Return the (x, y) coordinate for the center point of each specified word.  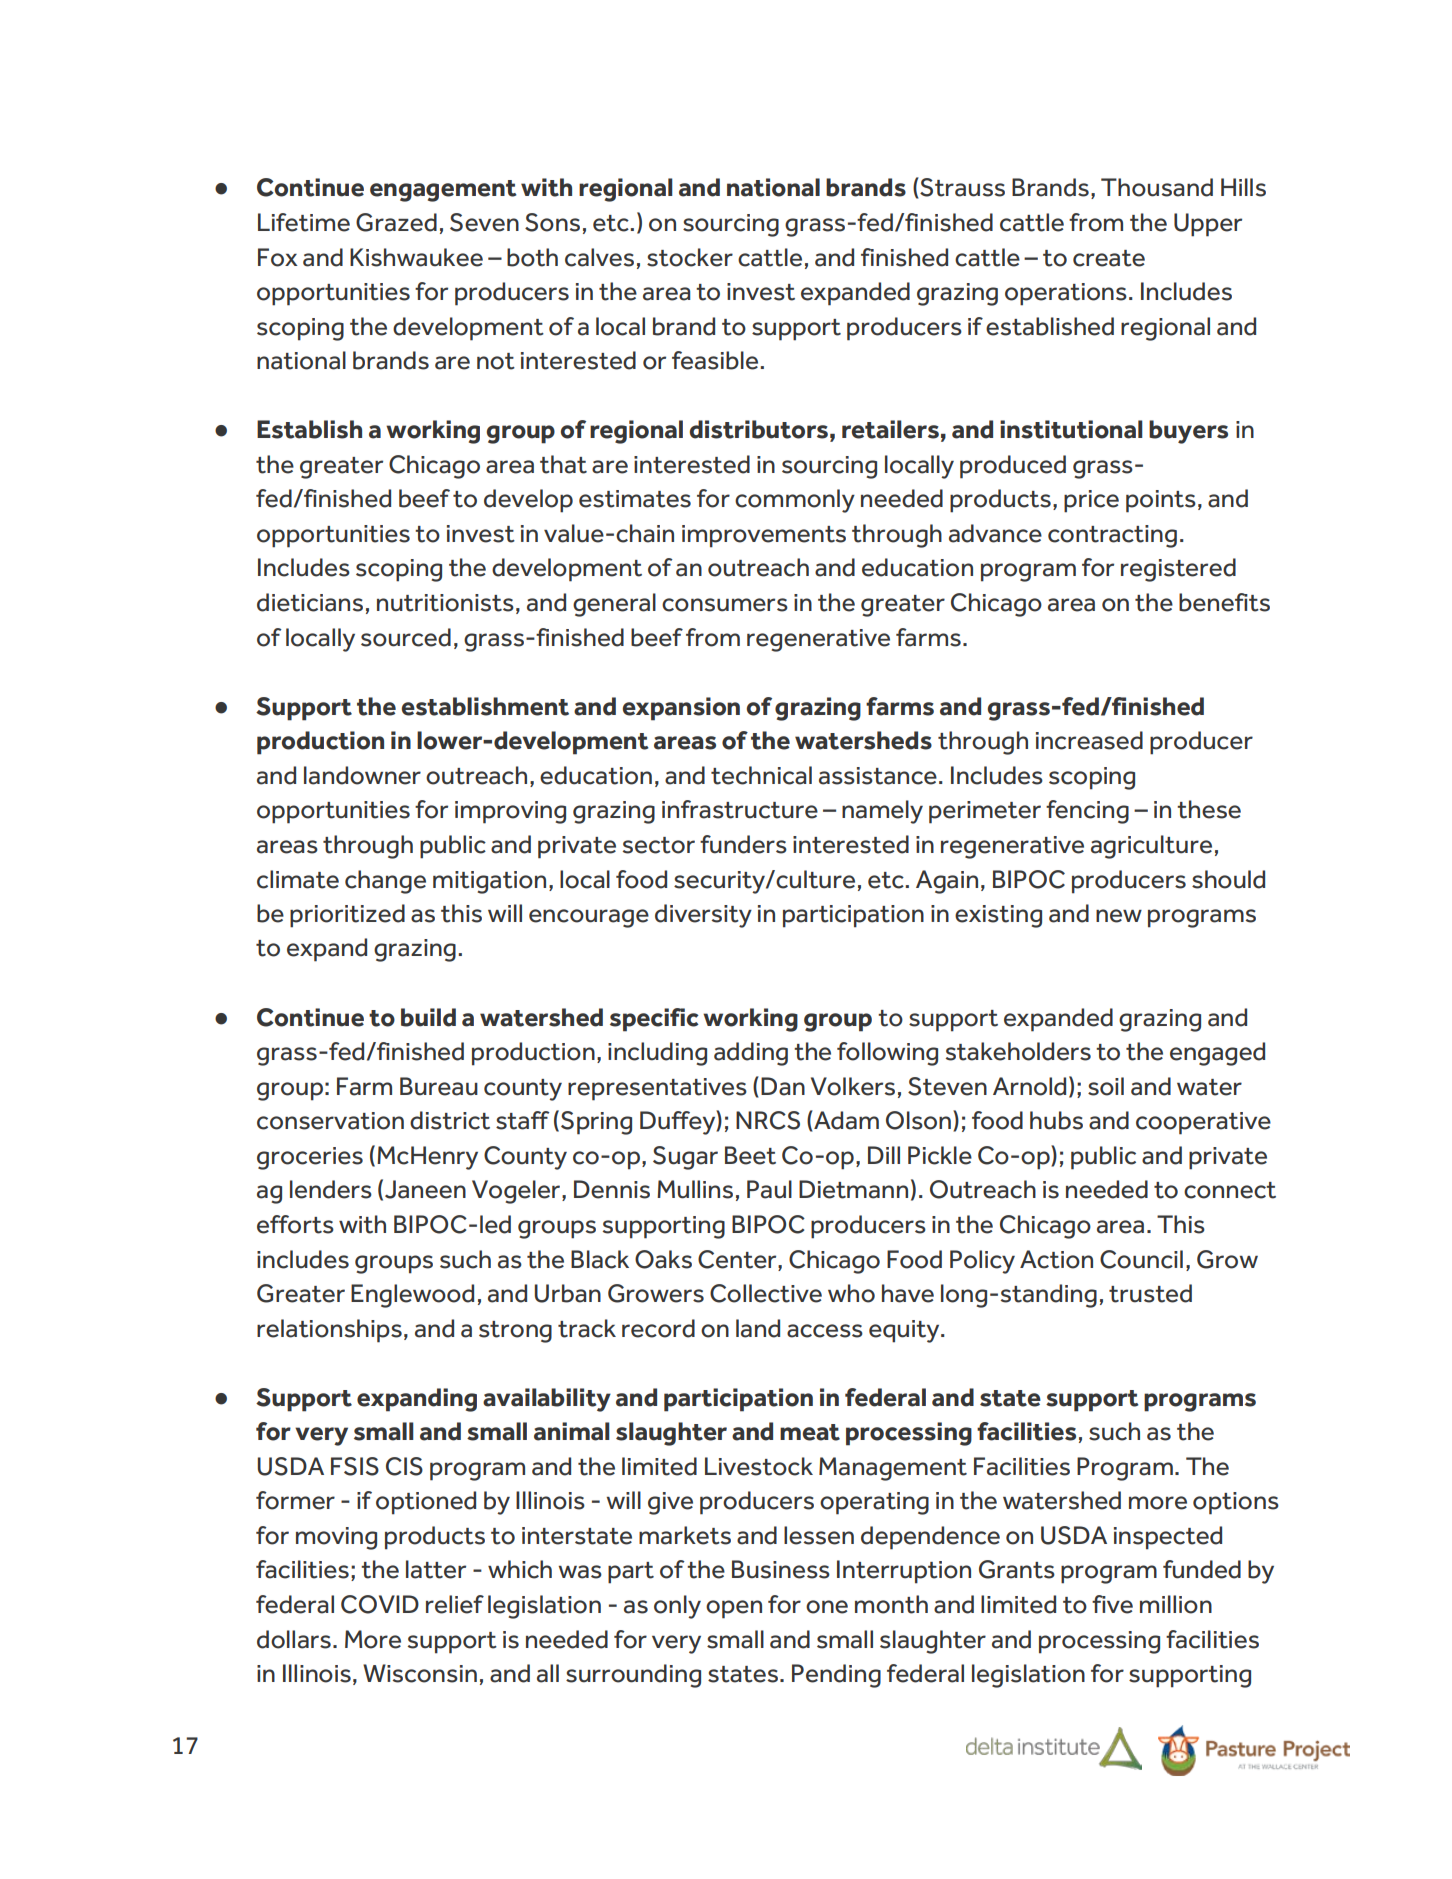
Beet (750, 1155)
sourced (406, 637)
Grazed (396, 222)
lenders (331, 1189)
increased (1089, 740)
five (1112, 1604)
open (734, 1609)
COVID (380, 1604)
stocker (690, 257)
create (1109, 258)
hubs (1056, 1120)
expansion (681, 709)
